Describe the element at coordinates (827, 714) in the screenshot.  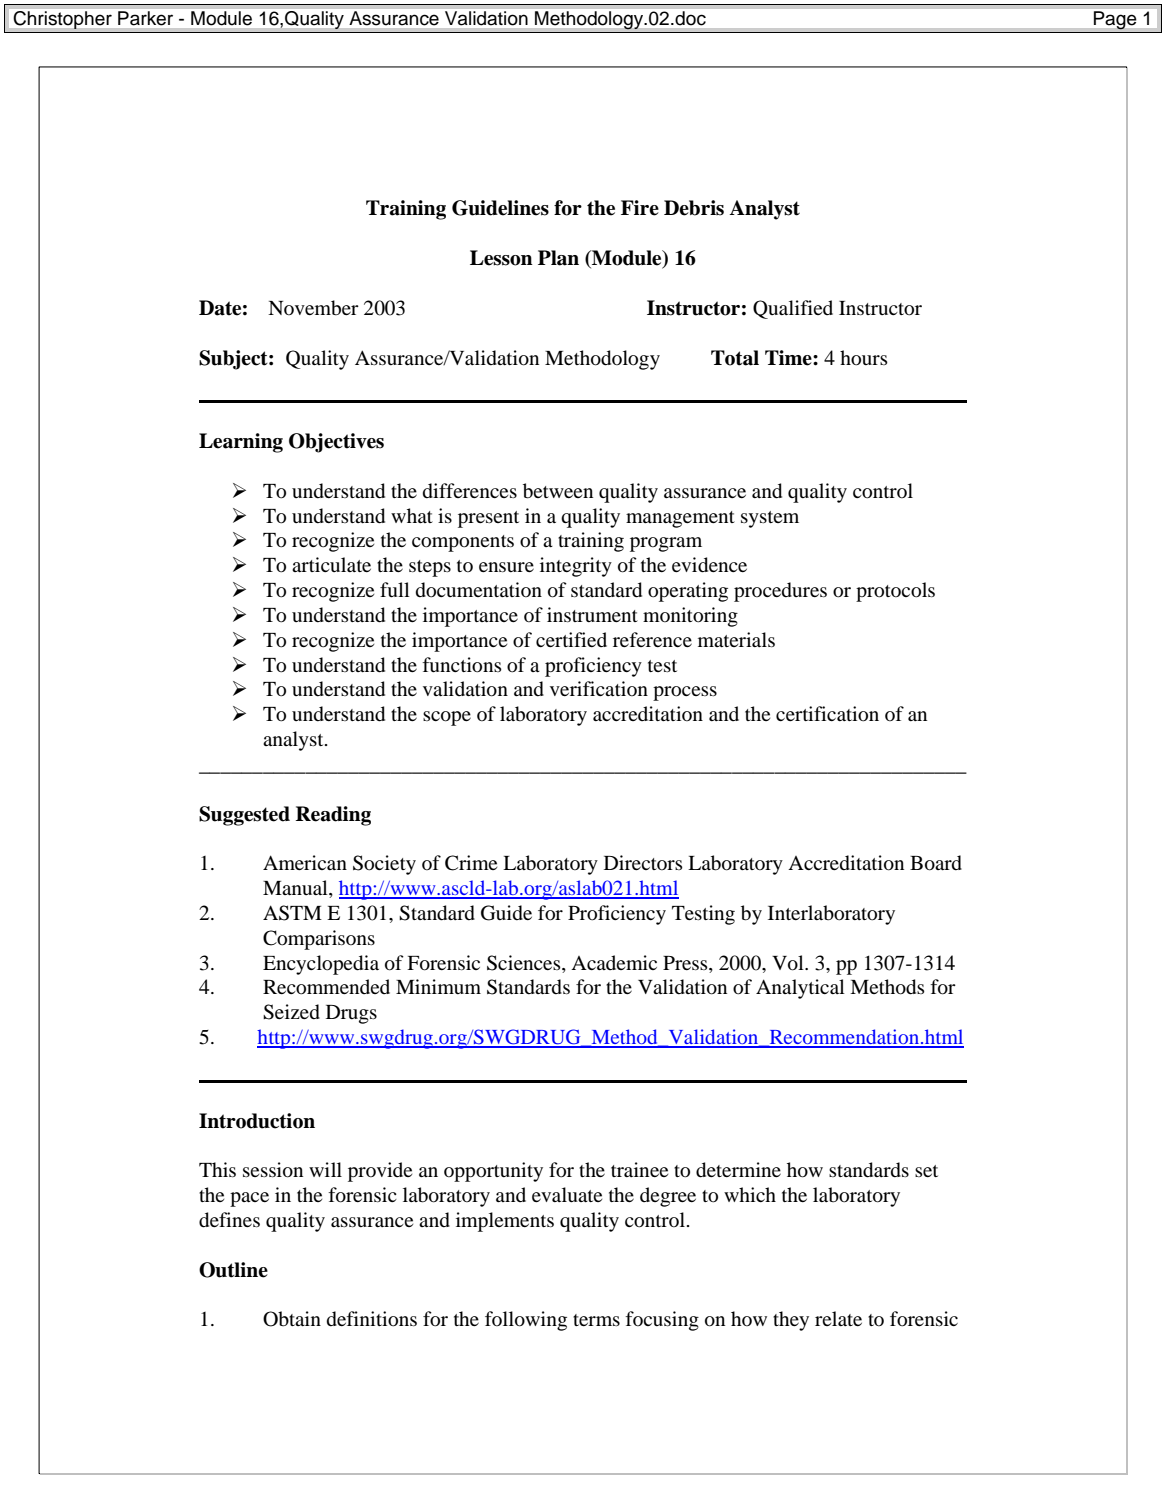
I see `certification` at that location.
